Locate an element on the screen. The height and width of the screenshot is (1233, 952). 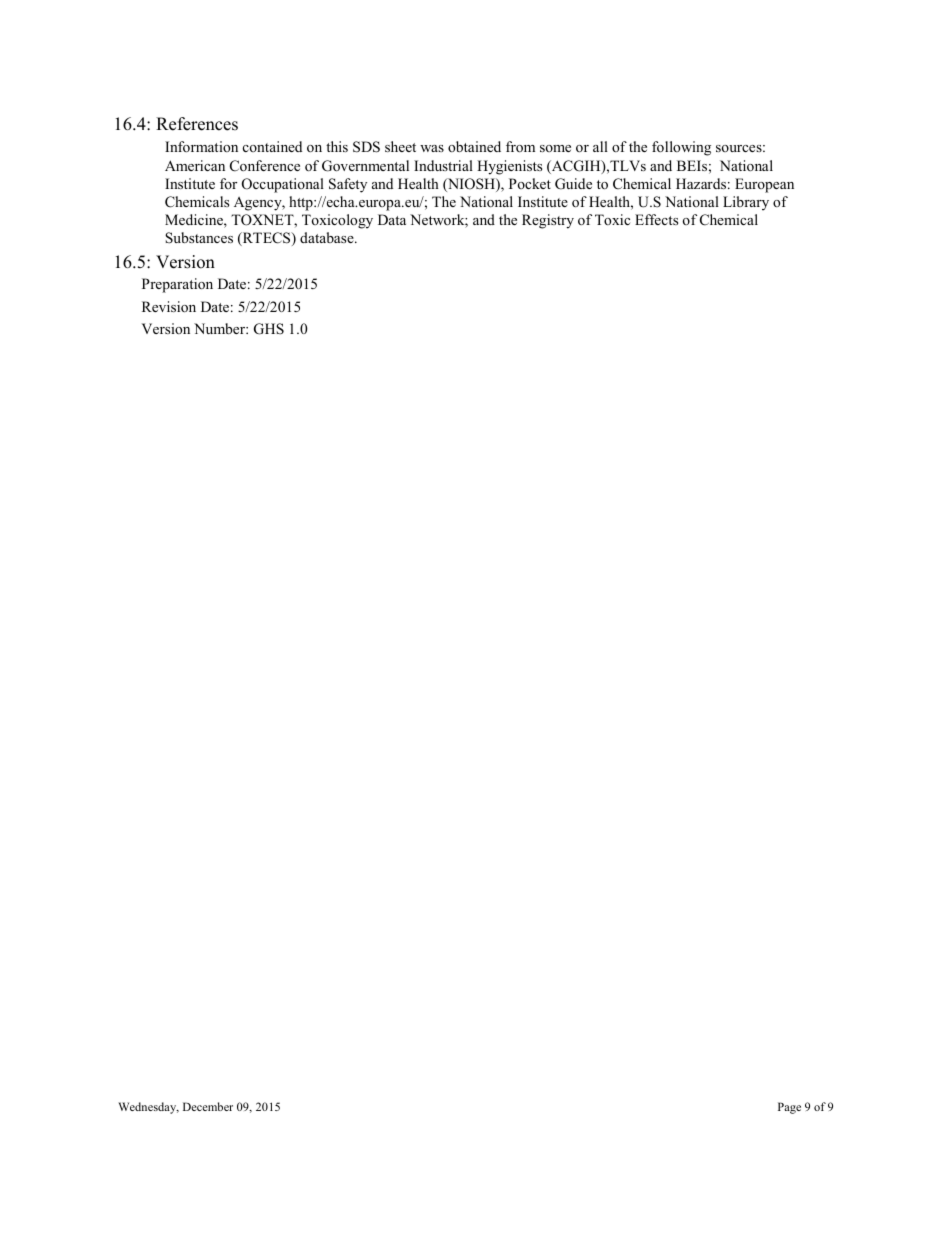
December is located at coordinates (208, 1106).
